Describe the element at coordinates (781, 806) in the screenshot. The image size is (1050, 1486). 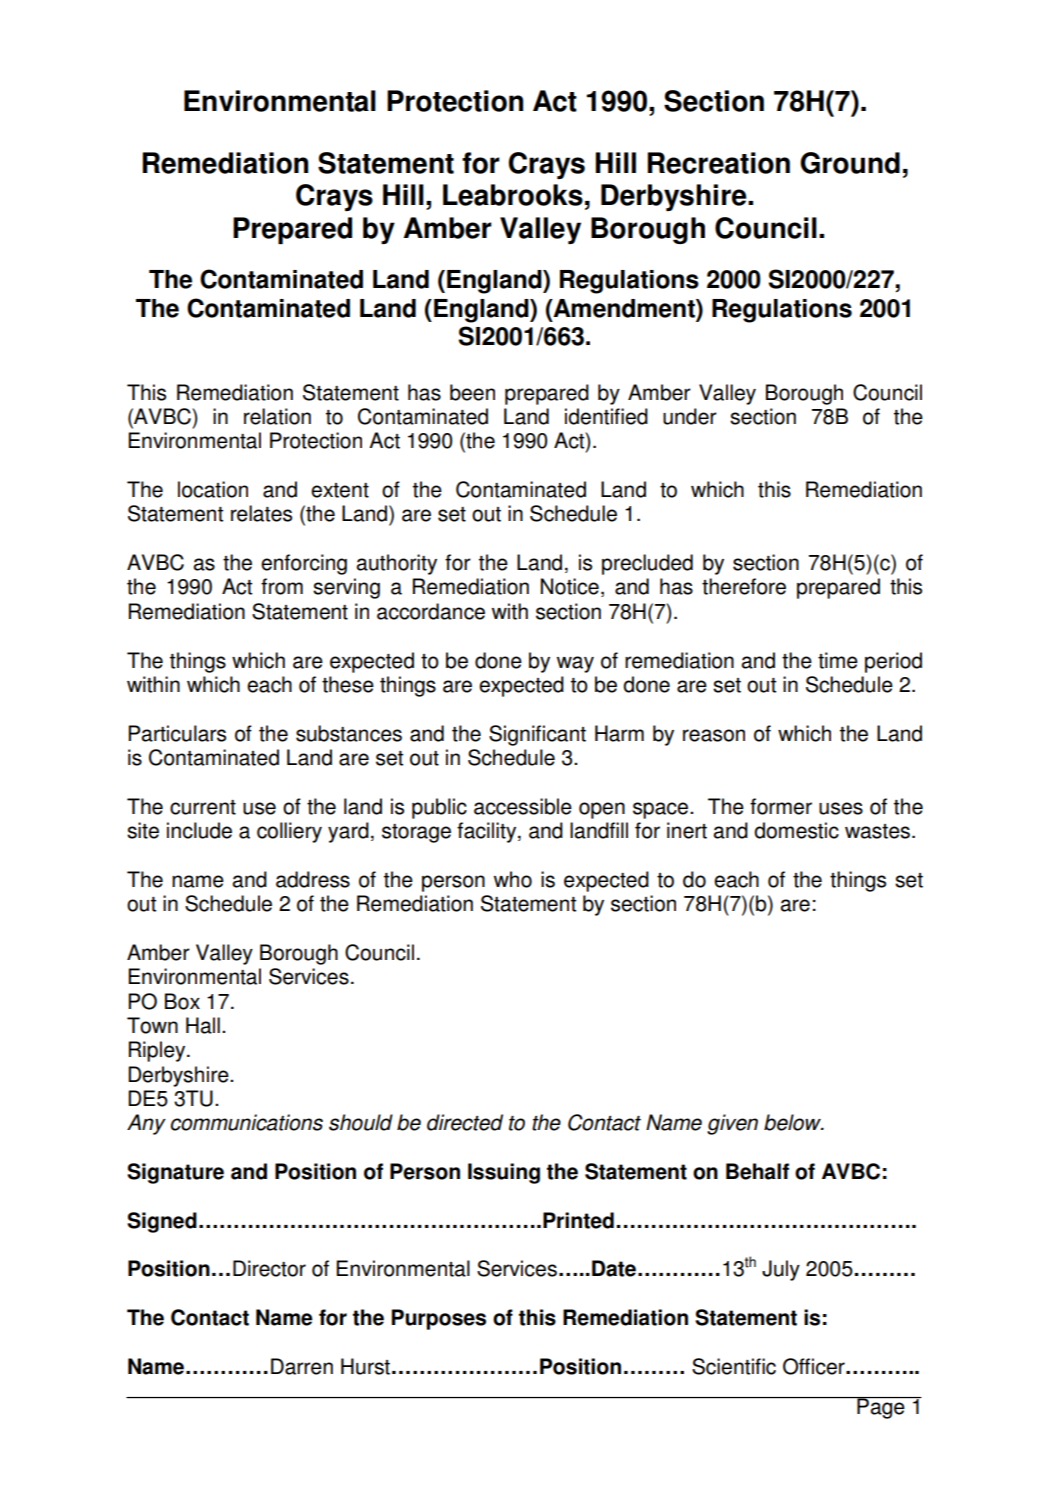
I see `former` at that location.
